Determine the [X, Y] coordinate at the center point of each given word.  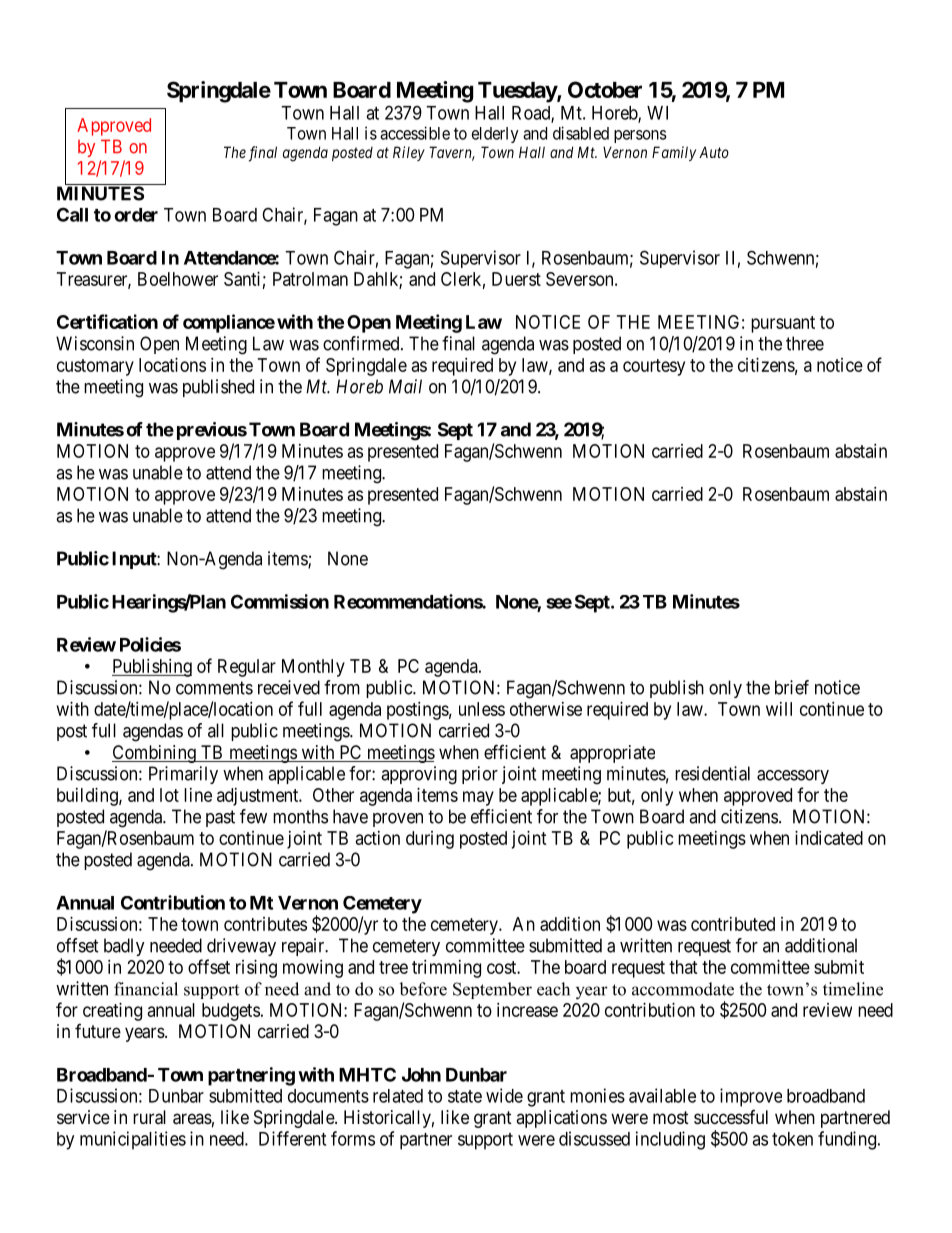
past [220, 818]
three [805, 343]
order [136, 215]
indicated [829, 838]
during [430, 840]
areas [192, 1119]
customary [95, 367]
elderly [495, 135]
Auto [714, 152]
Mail [405, 386]
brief [792, 687]
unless [482, 709]
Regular [247, 668]
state [465, 1096]
